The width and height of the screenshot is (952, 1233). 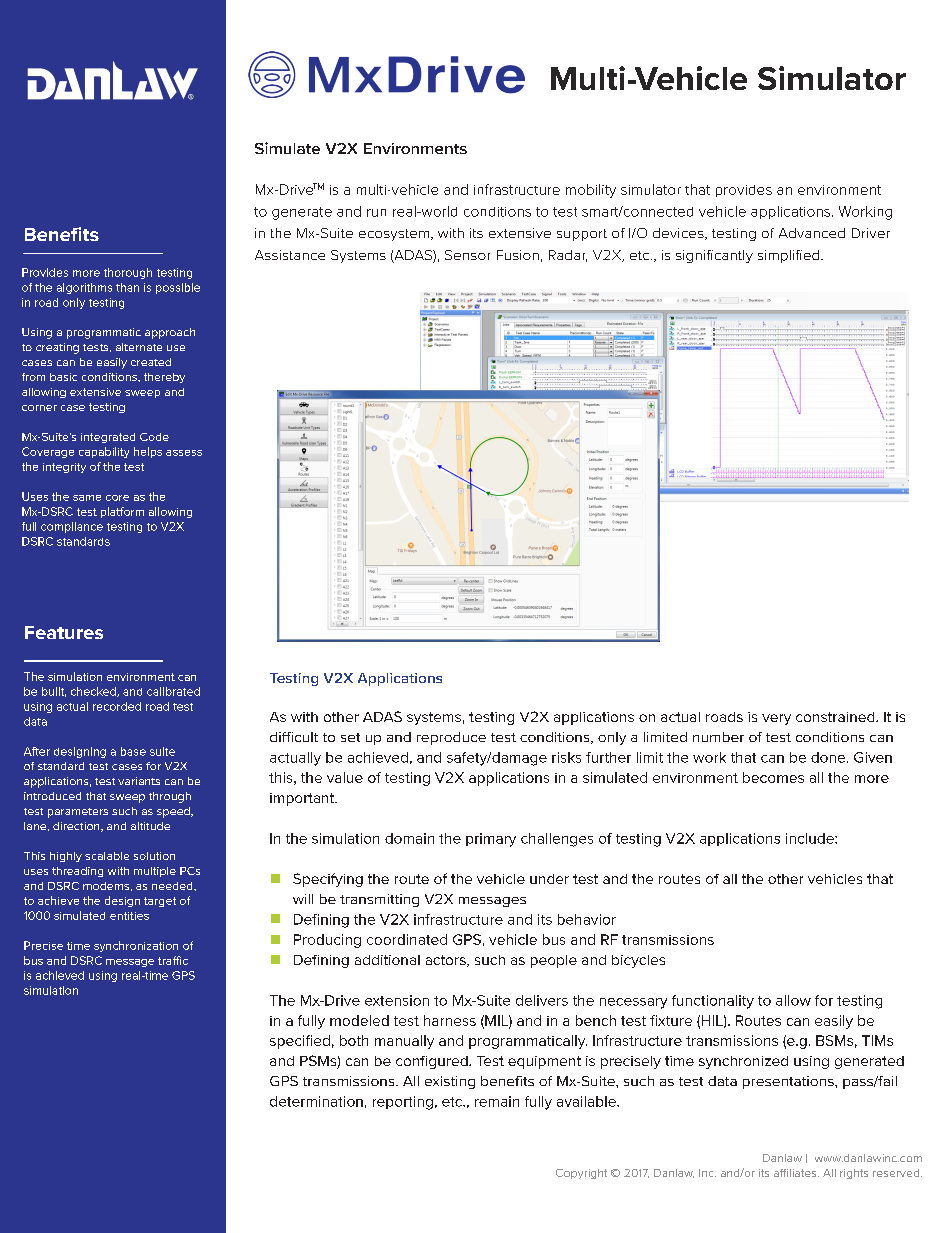 I want to click on thorough, so click(x=128, y=273).
